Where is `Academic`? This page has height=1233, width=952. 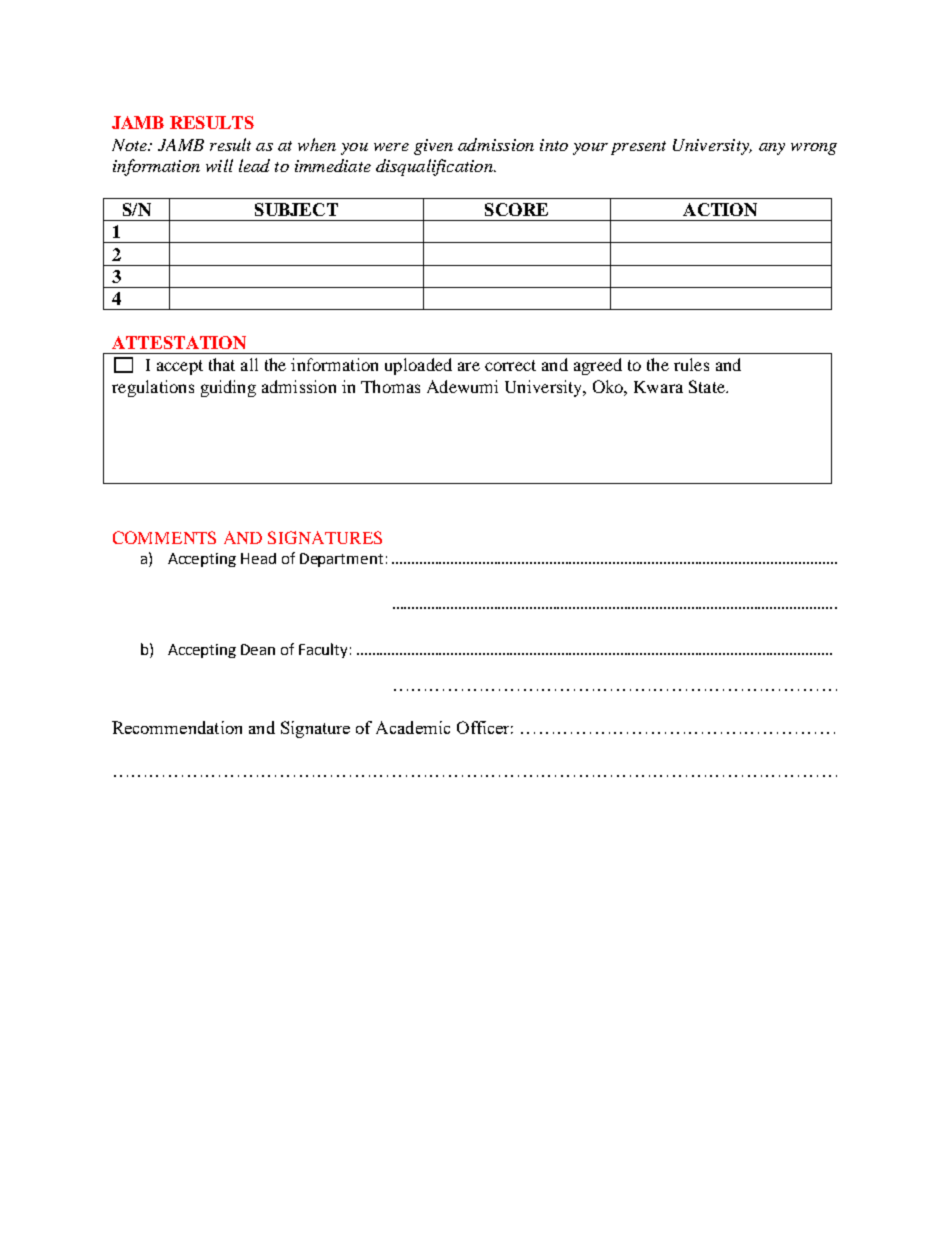
Academic is located at coordinates (413, 727).
